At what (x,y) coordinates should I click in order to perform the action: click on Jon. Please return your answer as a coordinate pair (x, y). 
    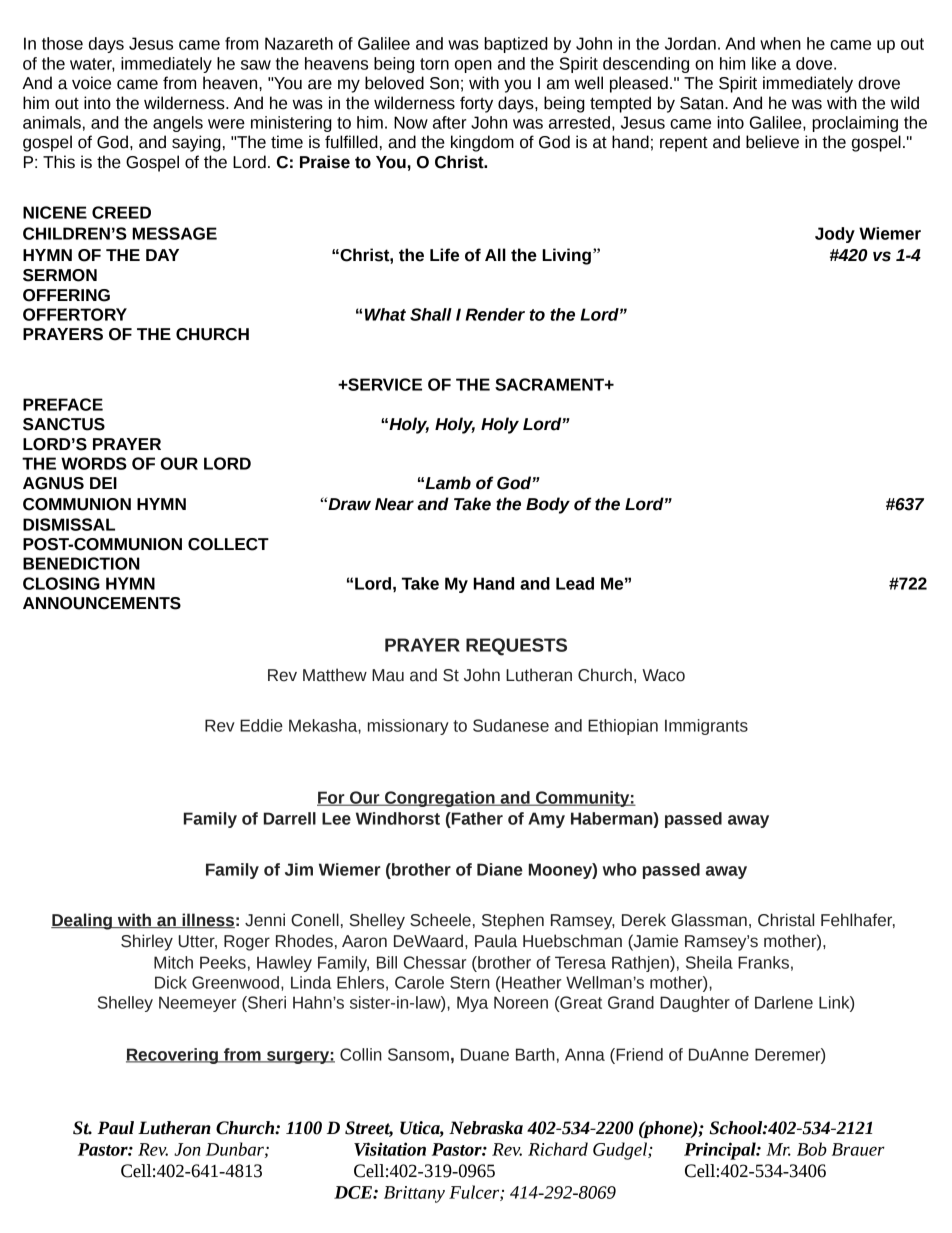
    Looking at the image, I should click on (187, 1149).
